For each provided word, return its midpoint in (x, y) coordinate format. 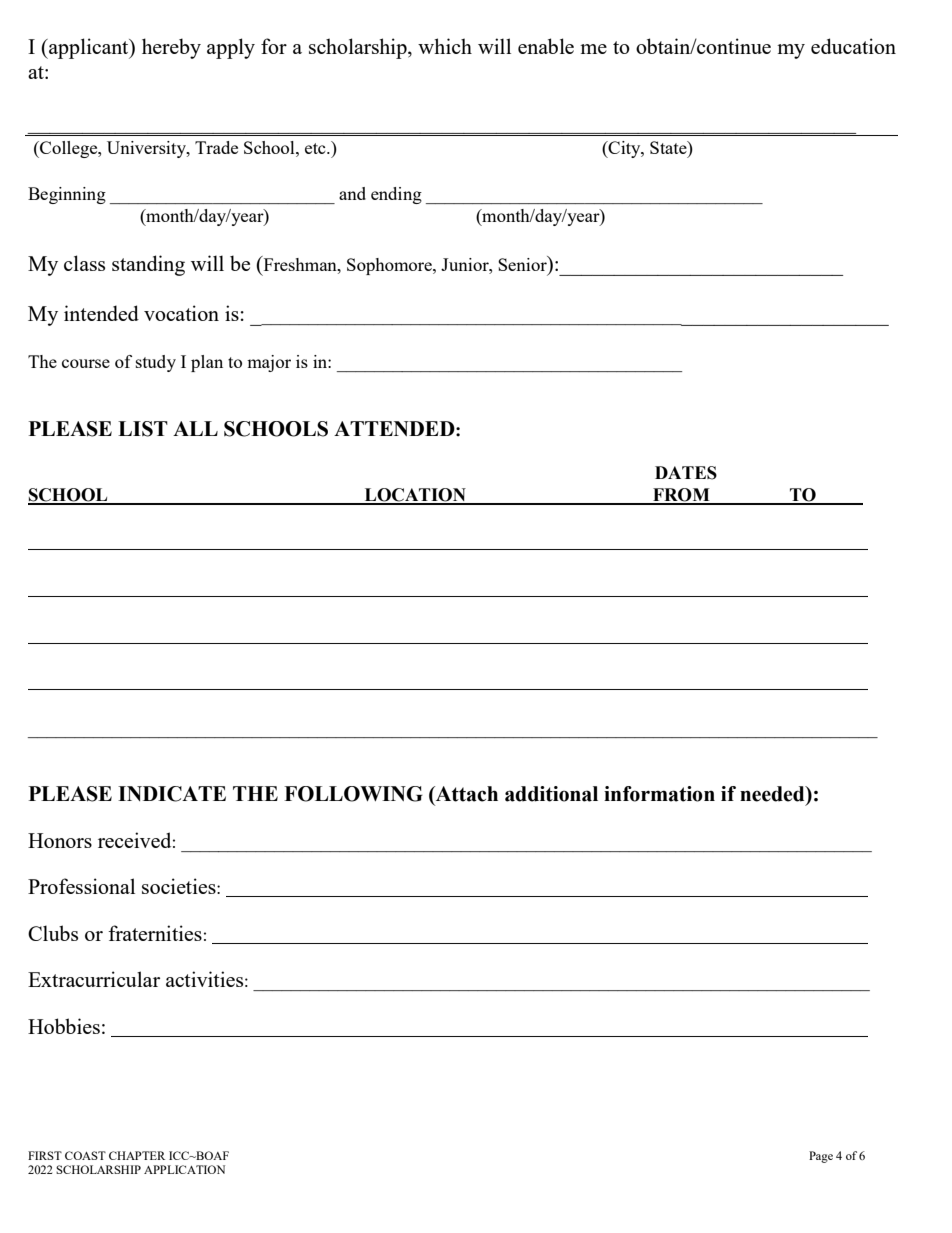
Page (821, 1157)
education (853, 46)
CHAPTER (137, 1155)
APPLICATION (184, 1169)
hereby (171, 48)
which (445, 46)
